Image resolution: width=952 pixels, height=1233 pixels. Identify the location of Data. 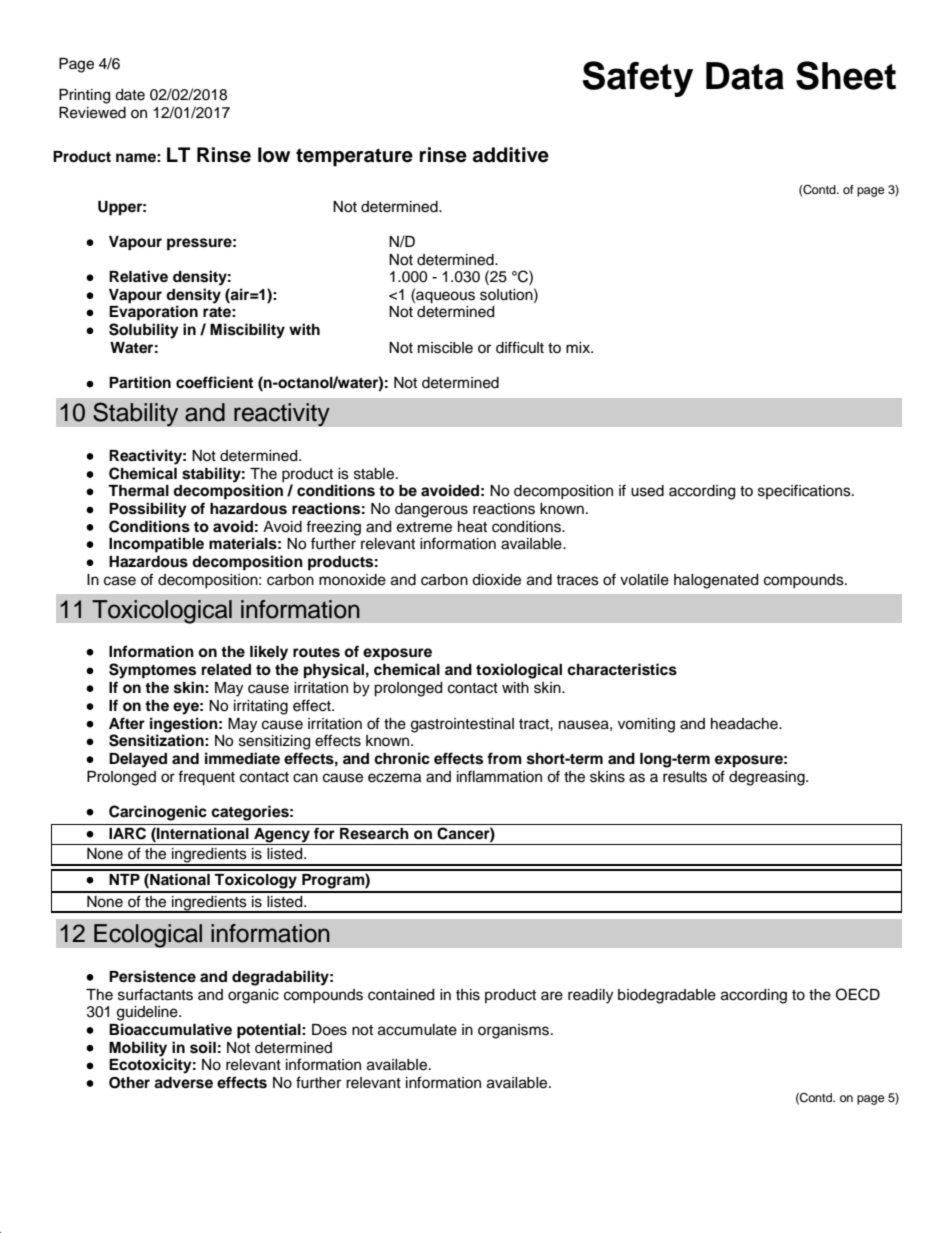
(745, 76).
